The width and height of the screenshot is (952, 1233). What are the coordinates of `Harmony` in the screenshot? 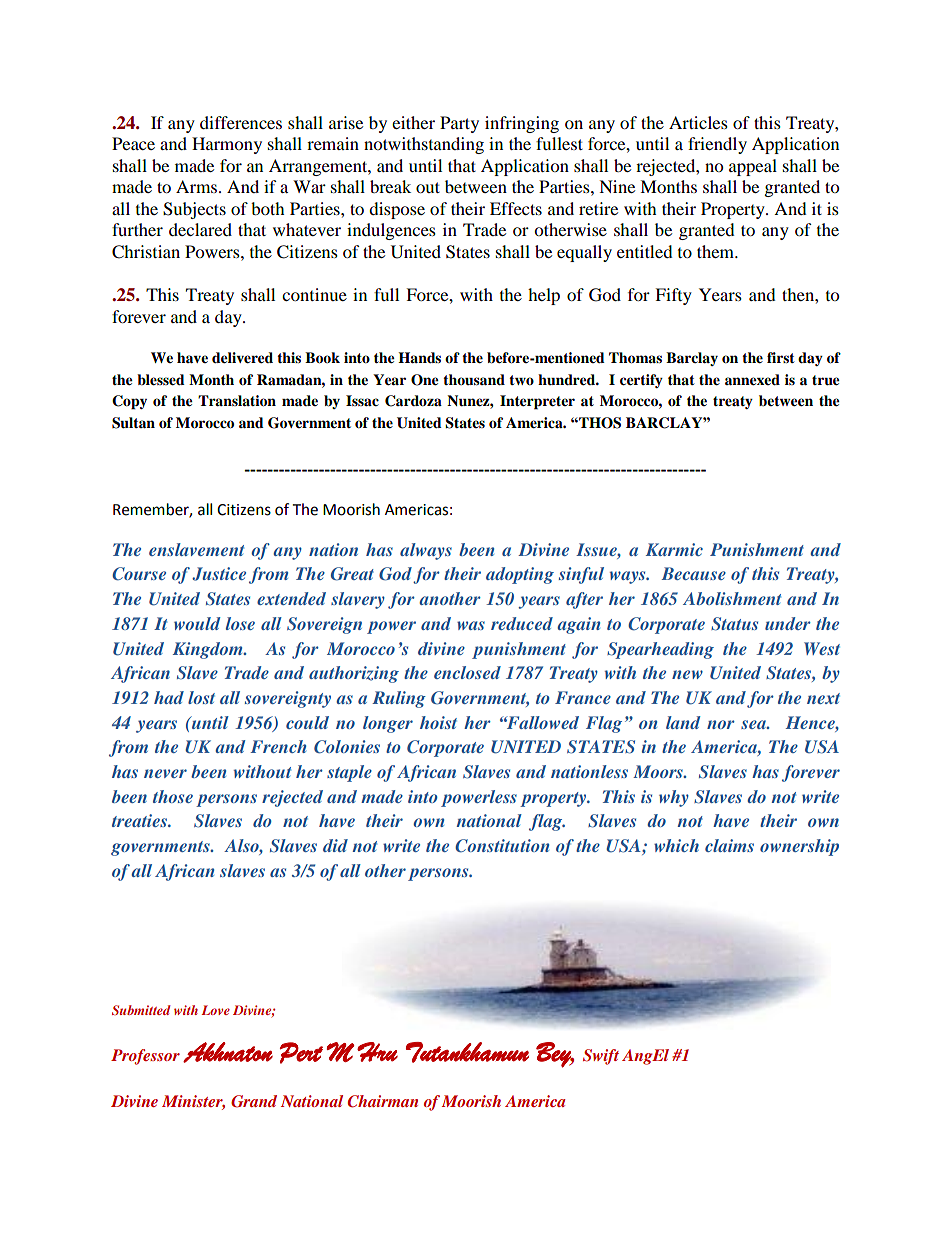 It's located at (227, 145).
